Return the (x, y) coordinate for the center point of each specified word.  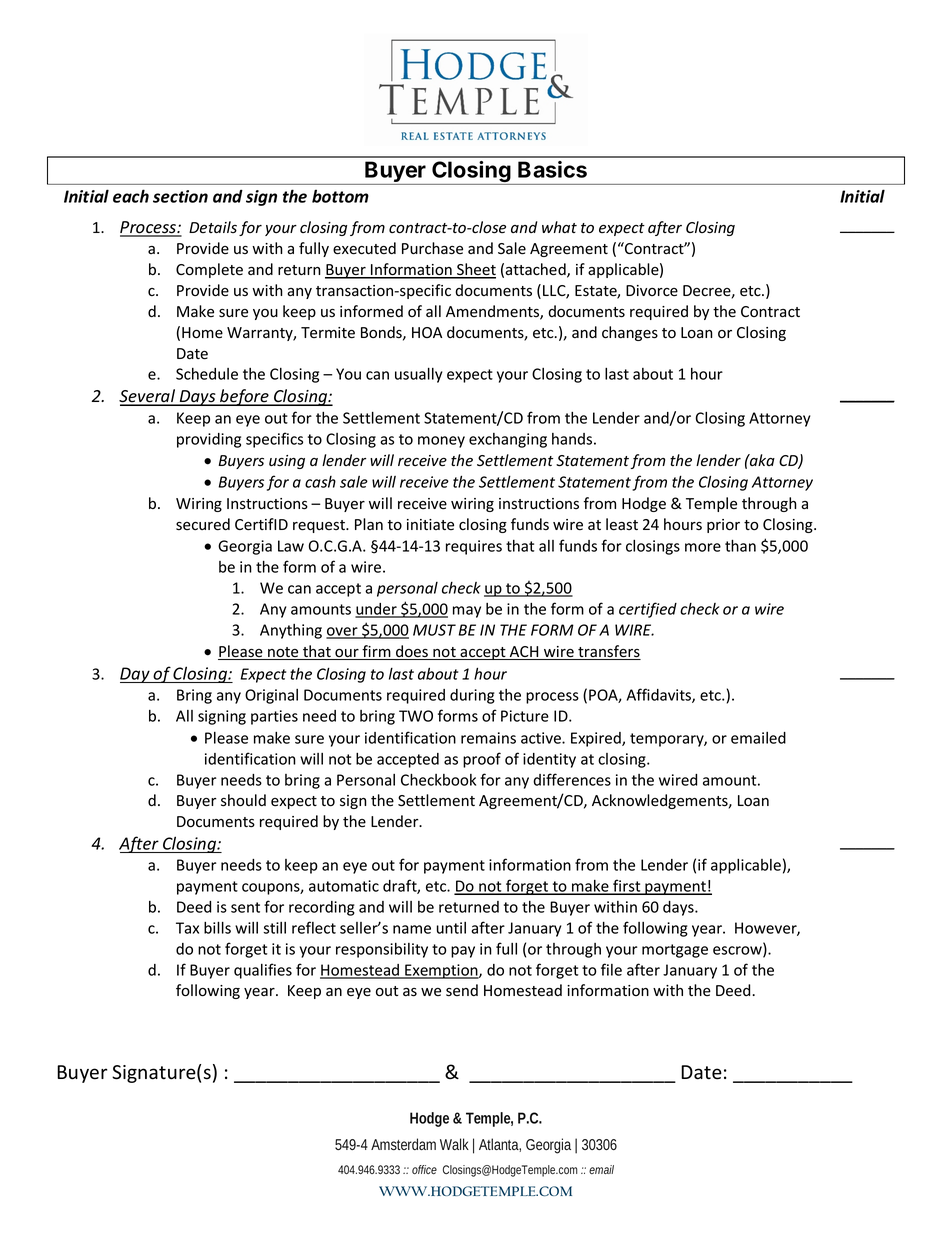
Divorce (652, 291)
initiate (430, 524)
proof (482, 760)
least (622, 524)
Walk (454, 1144)
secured (203, 524)
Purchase (432, 248)
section (180, 196)
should (243, 800)
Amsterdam (403, 1144)
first (627, 886)
